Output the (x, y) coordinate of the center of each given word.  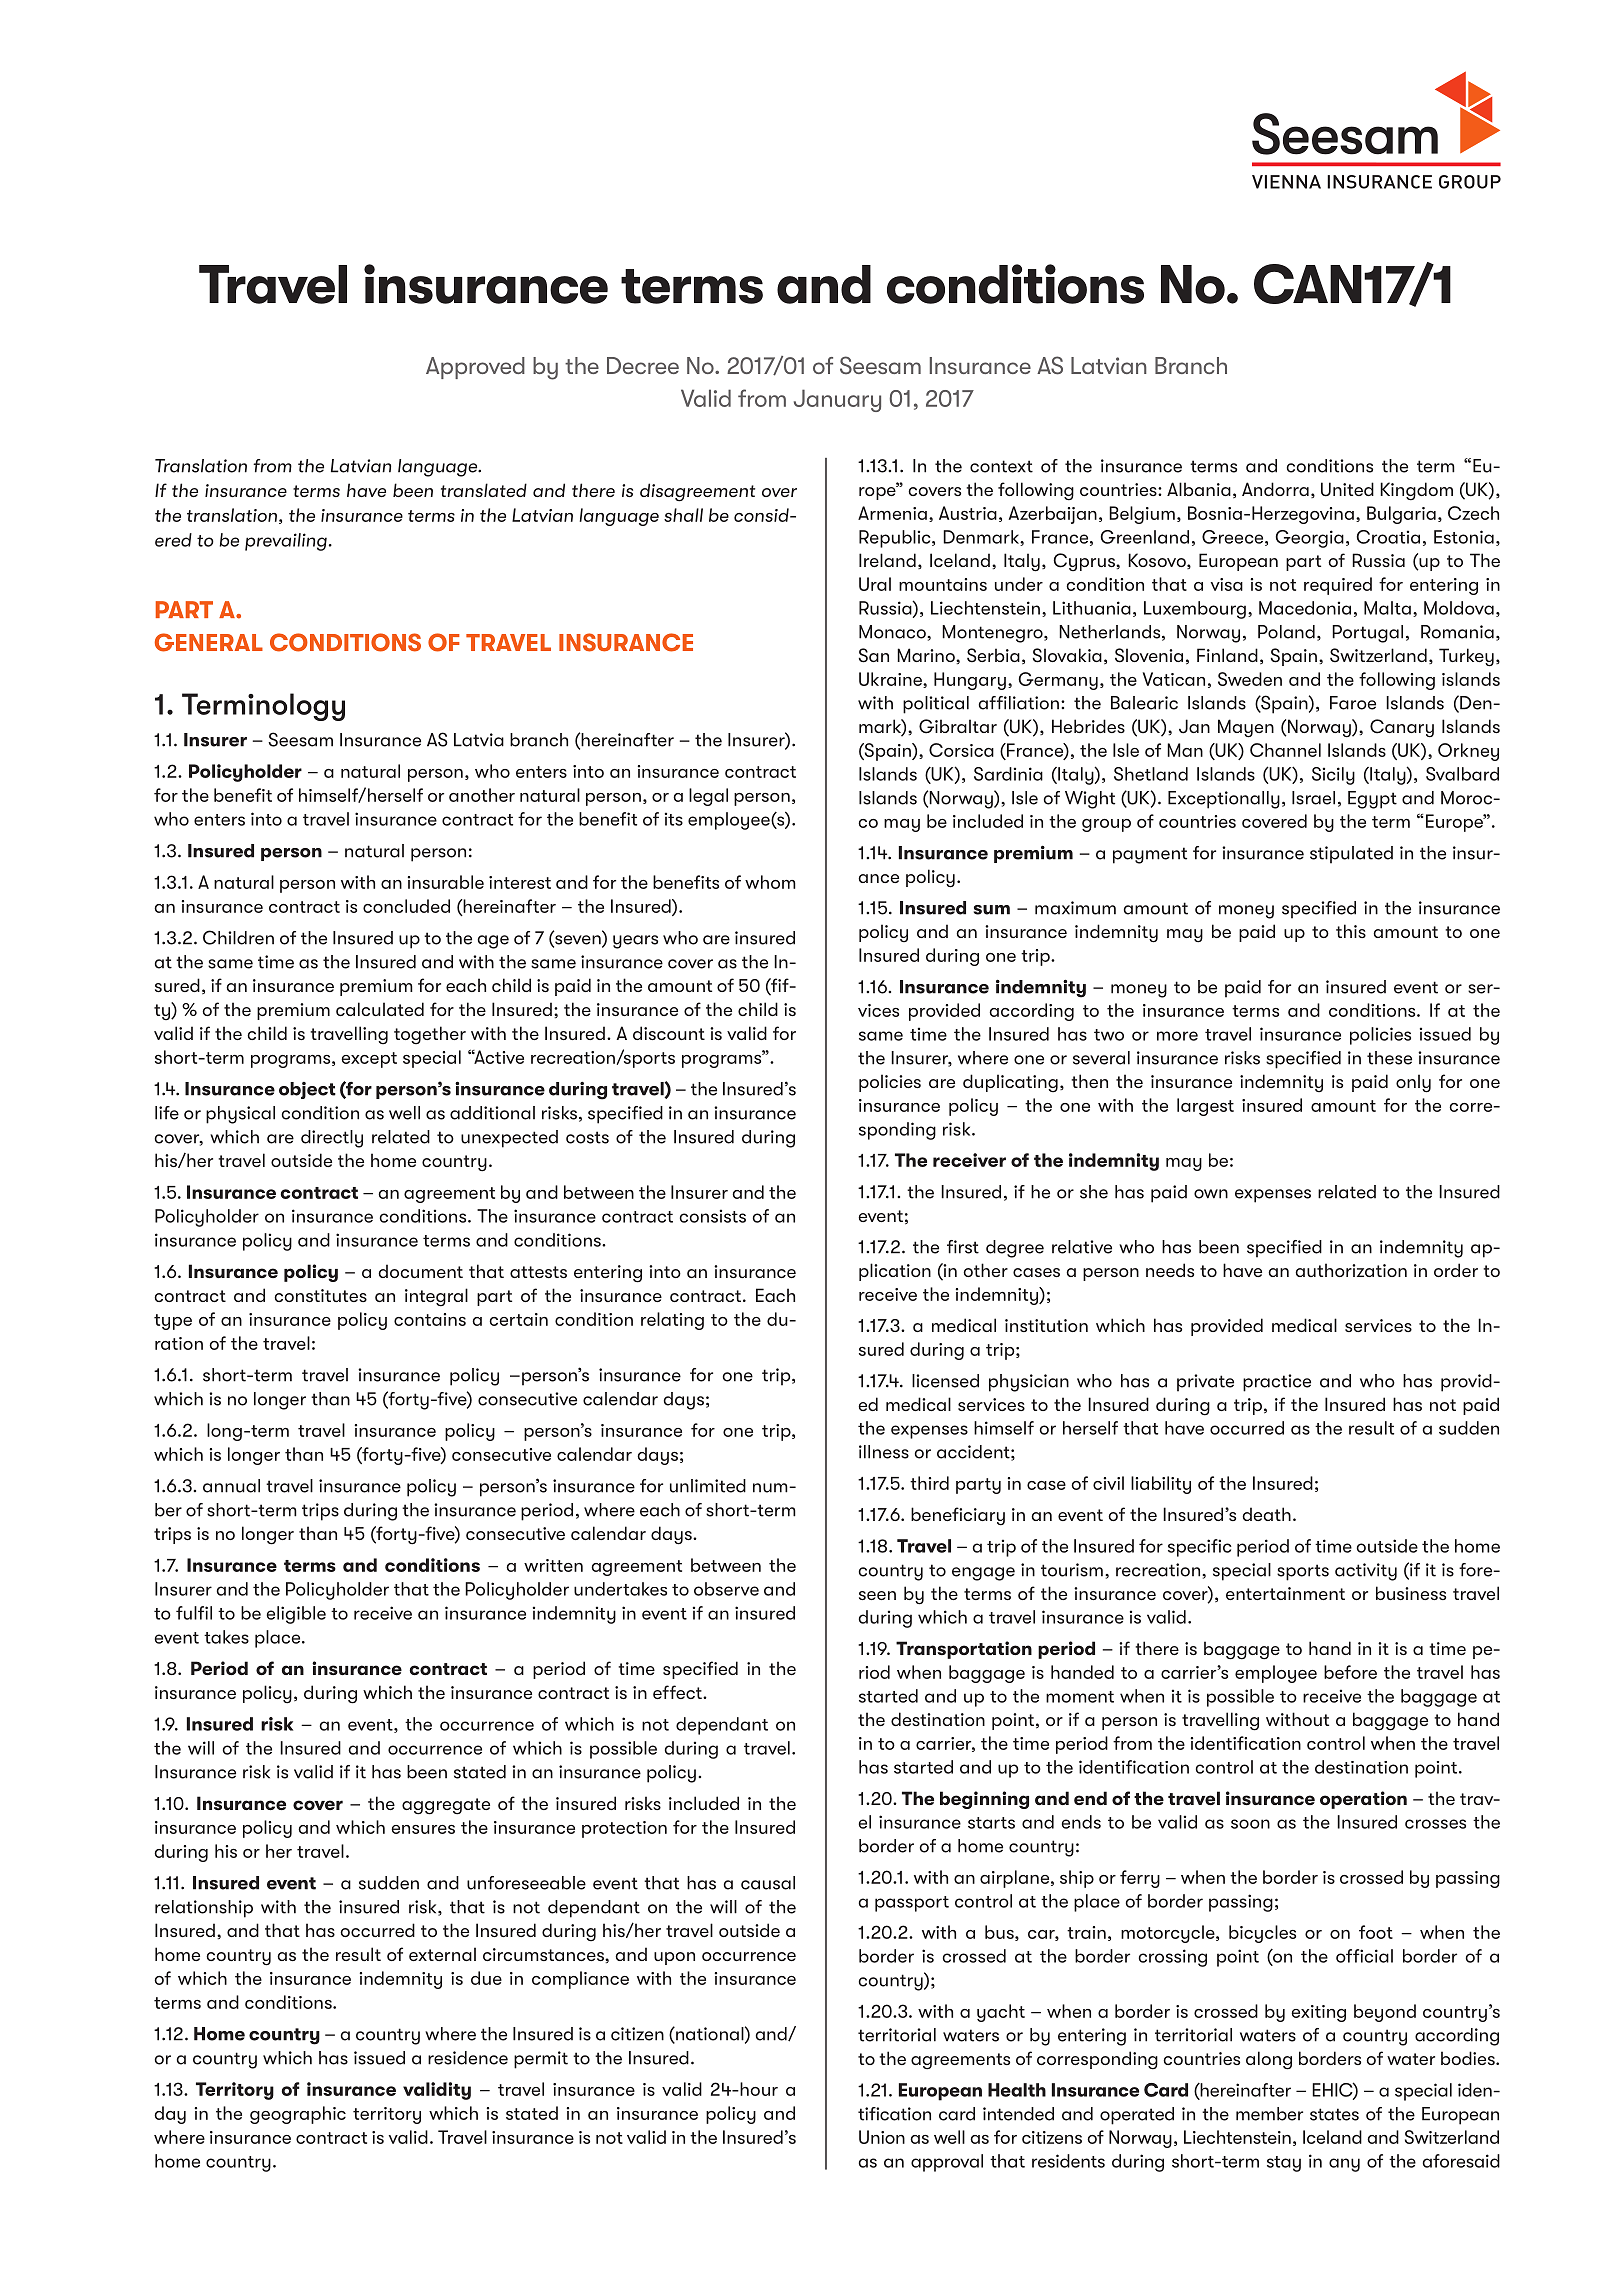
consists (713, 1216)
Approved (475, 368)
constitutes (320, 1295)
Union (882, 2137)
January (837, 400)
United (1347, 489)
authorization (1351, 1270)
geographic (298, 2115)
